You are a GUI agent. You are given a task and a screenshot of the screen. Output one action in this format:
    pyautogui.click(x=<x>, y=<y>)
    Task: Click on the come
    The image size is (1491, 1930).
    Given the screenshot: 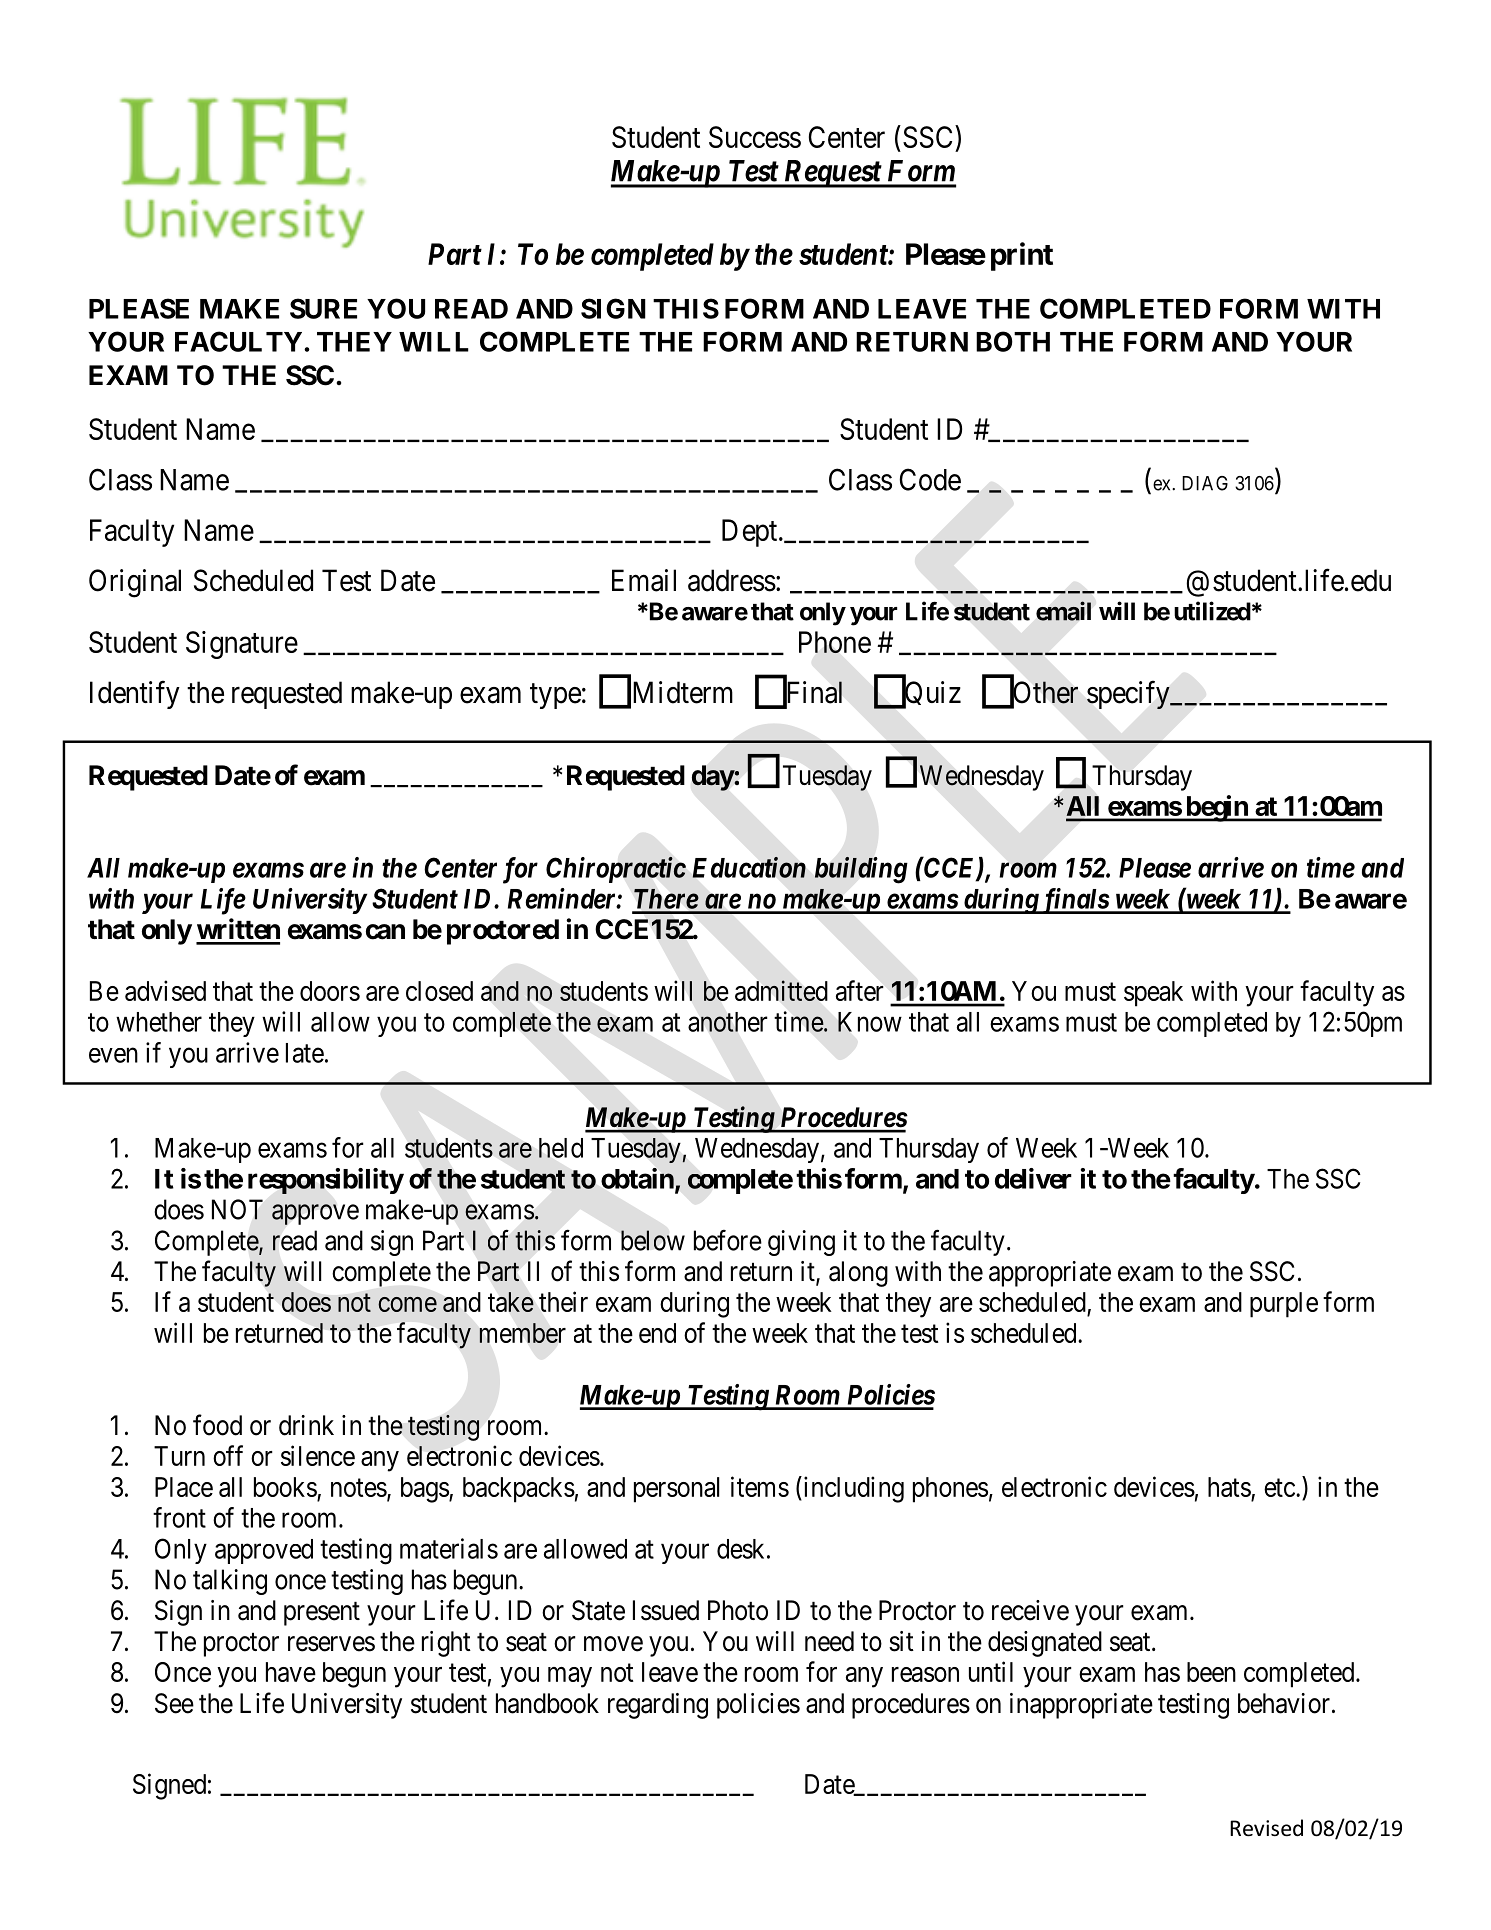 What is the action you would take?
    pyautogui.click(x=407, y=1304)
